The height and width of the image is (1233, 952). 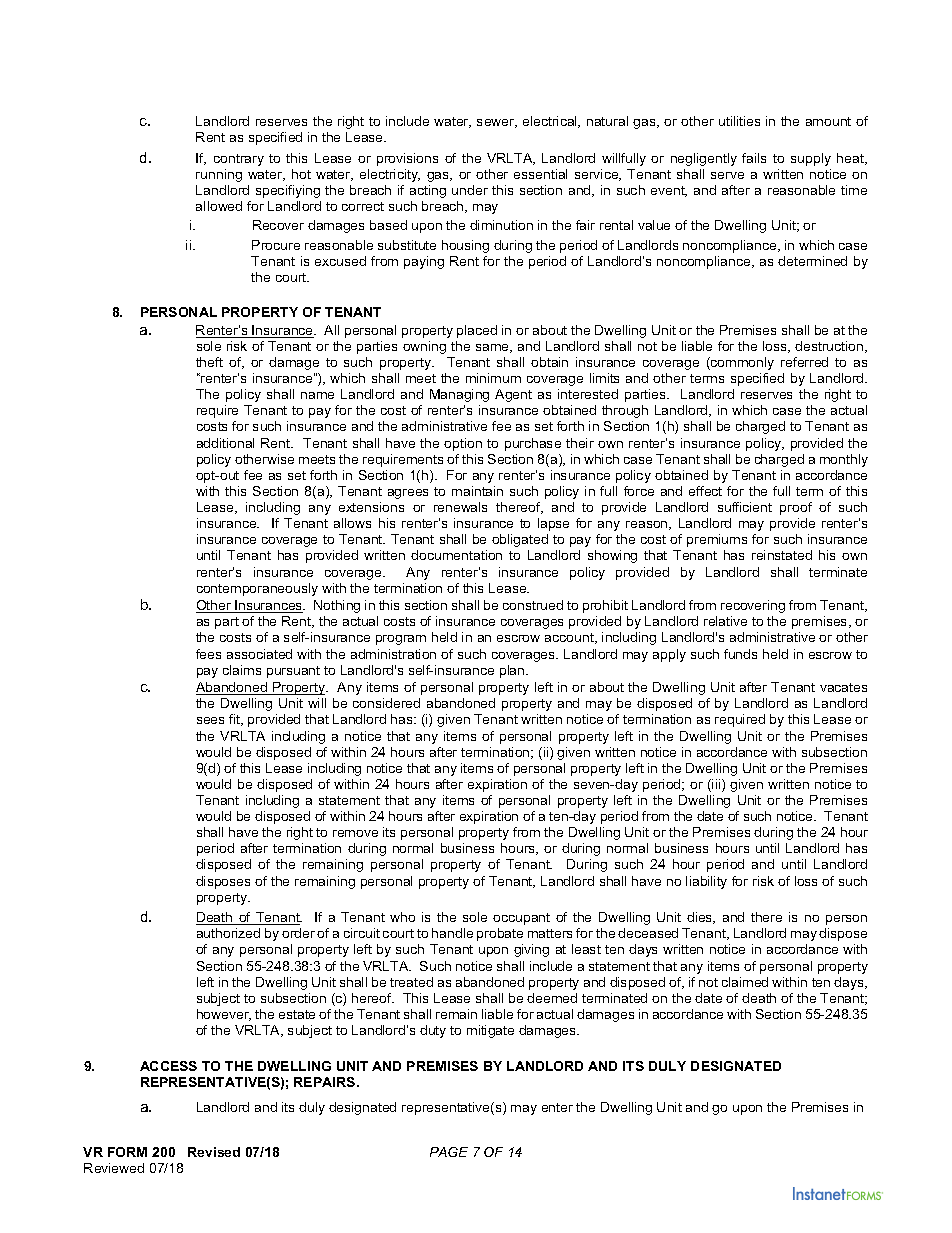 I want to click on Managing, so click(x=459, y=395).
